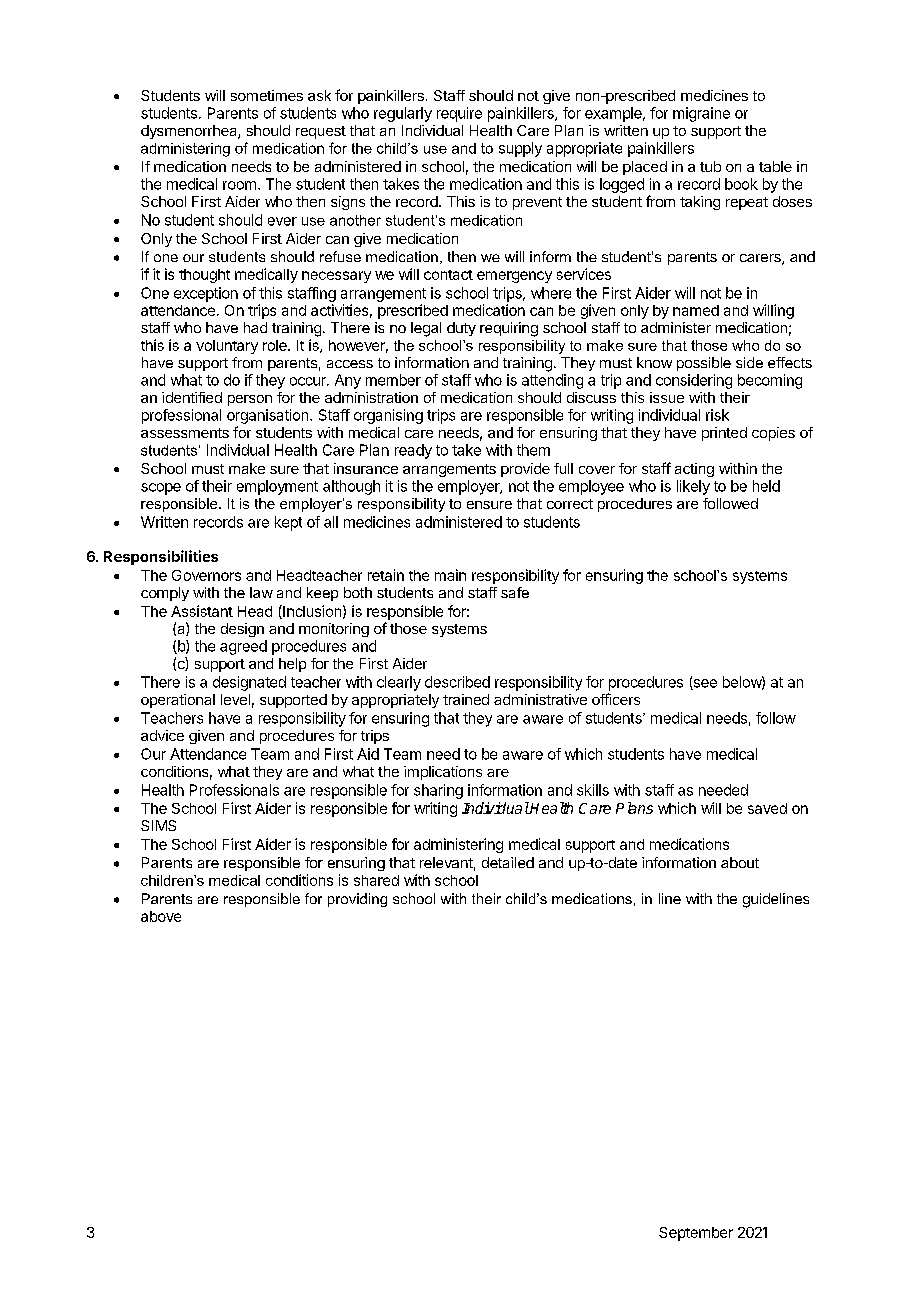 The width and height of the screenshot is (903, 1316). I want to click on migraine, so click(701, 114).
